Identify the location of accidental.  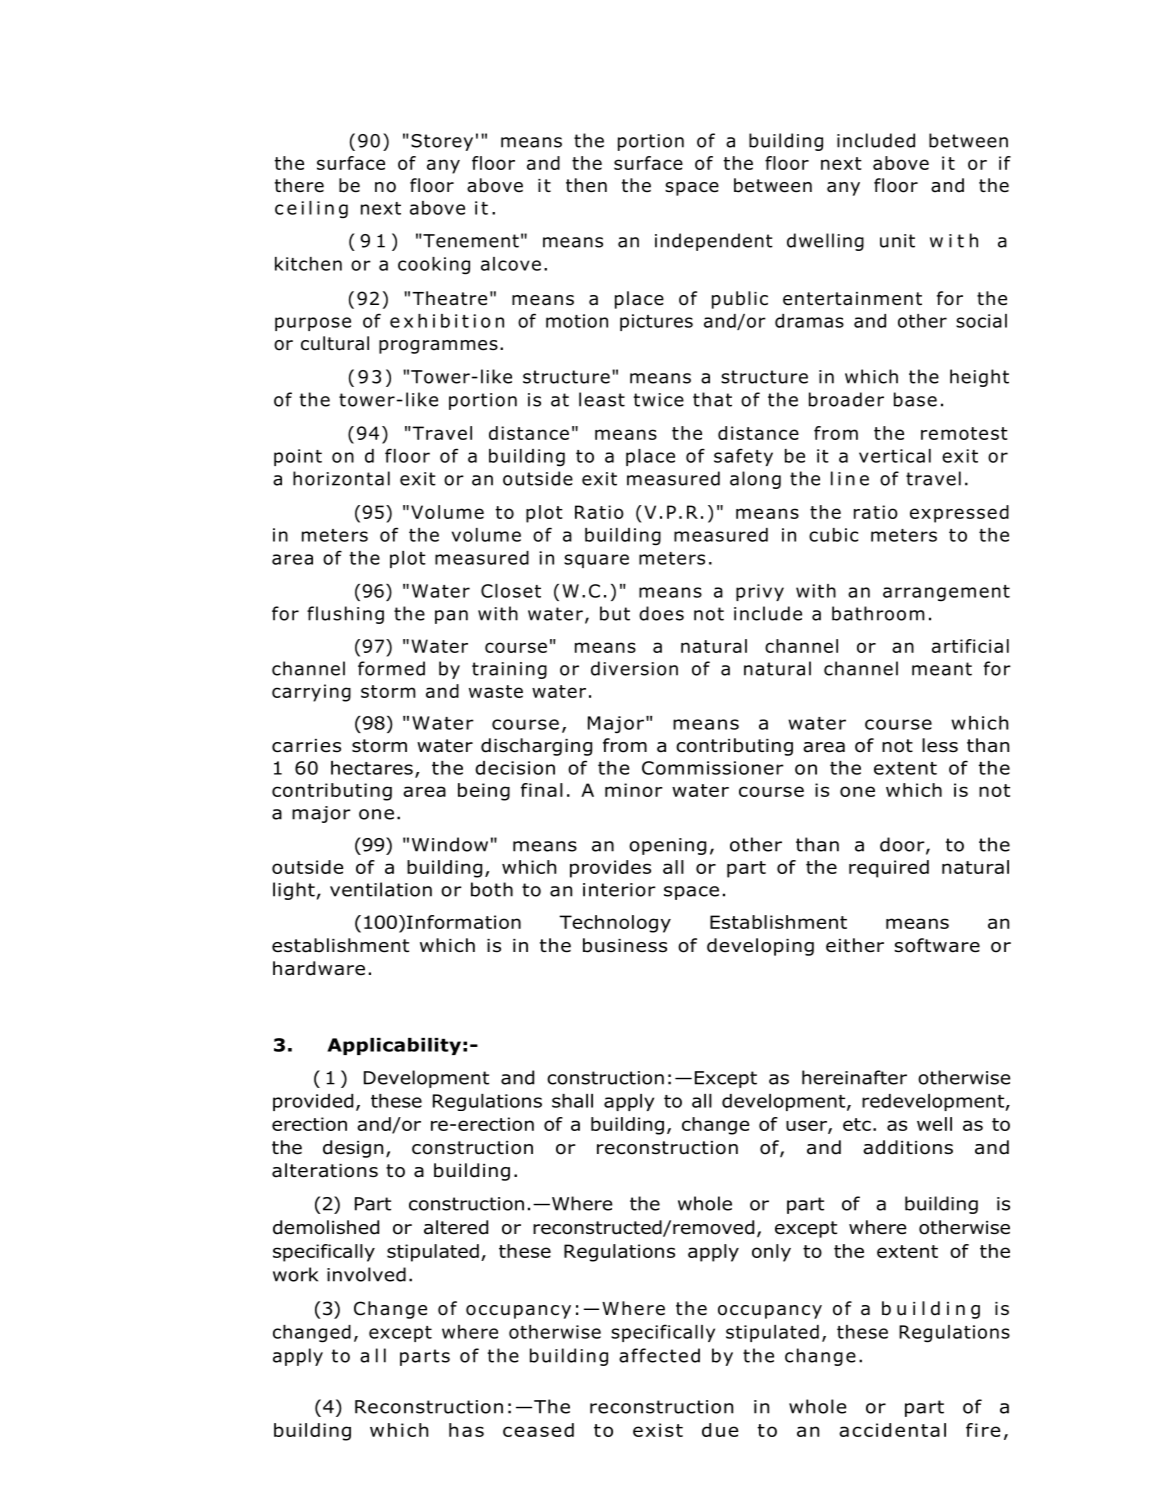
(892, 1430).
